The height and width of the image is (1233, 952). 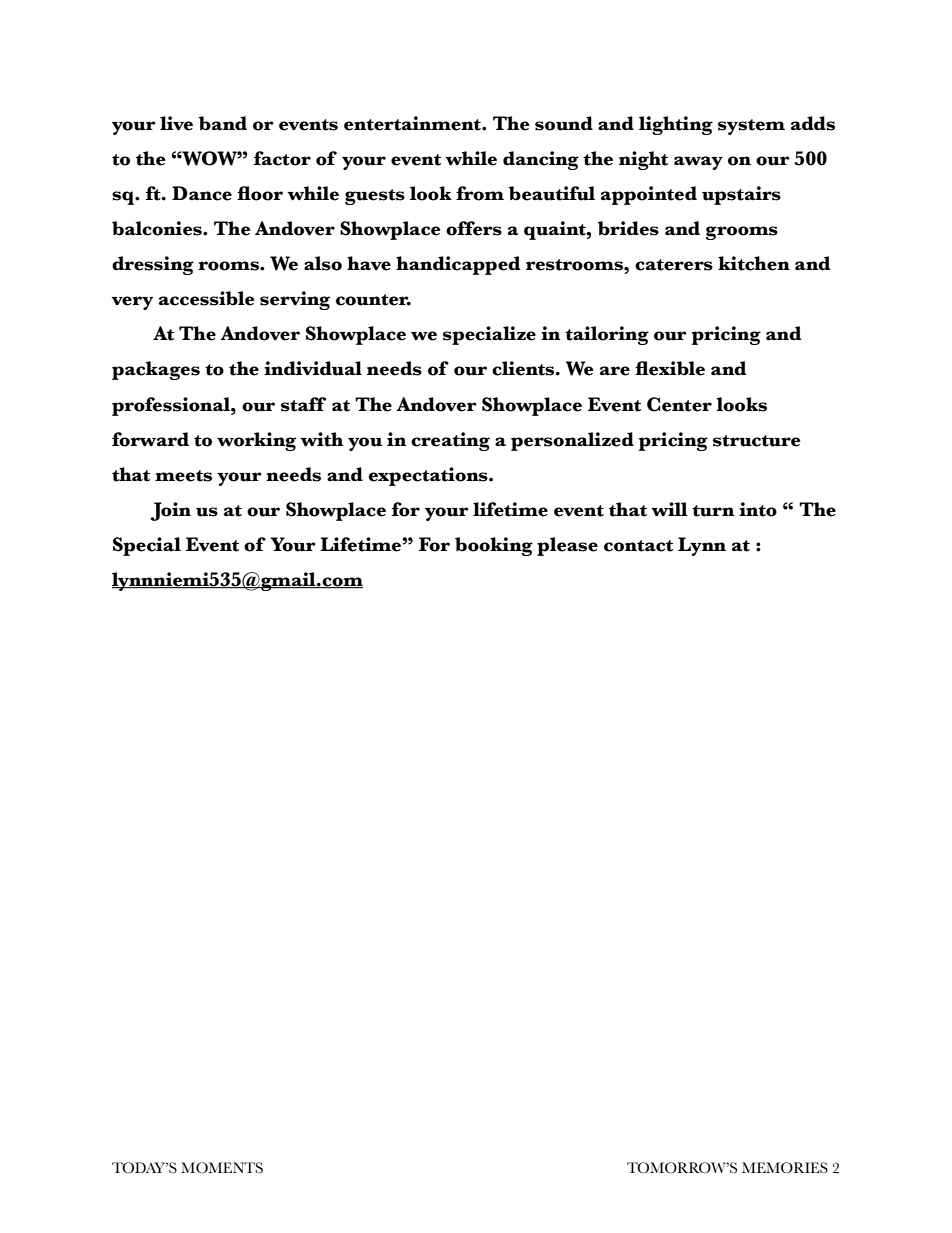 I want to click on from, so click(x=480, y=193).
